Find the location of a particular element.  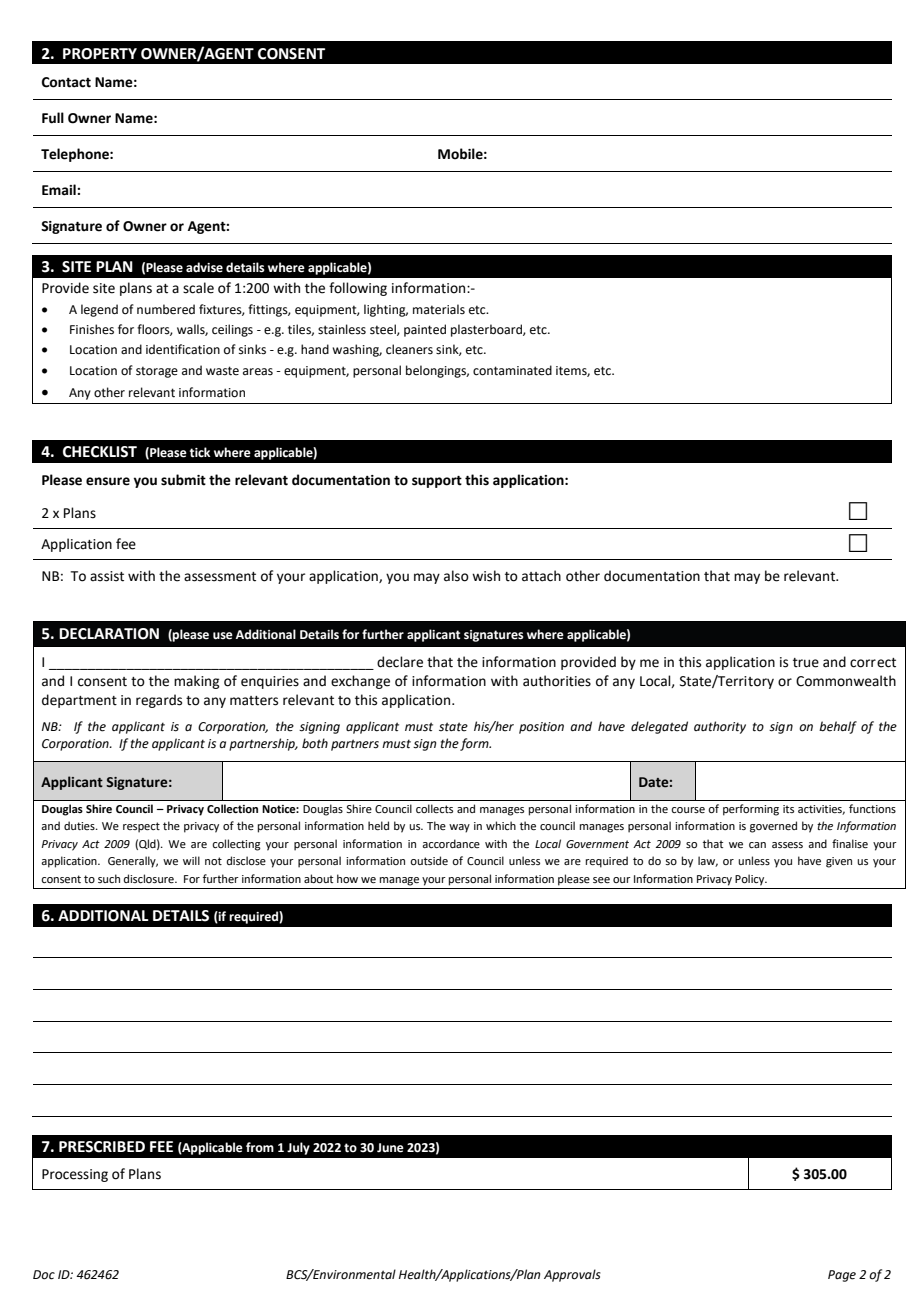

accordance is located at coordinates (451, 843).
